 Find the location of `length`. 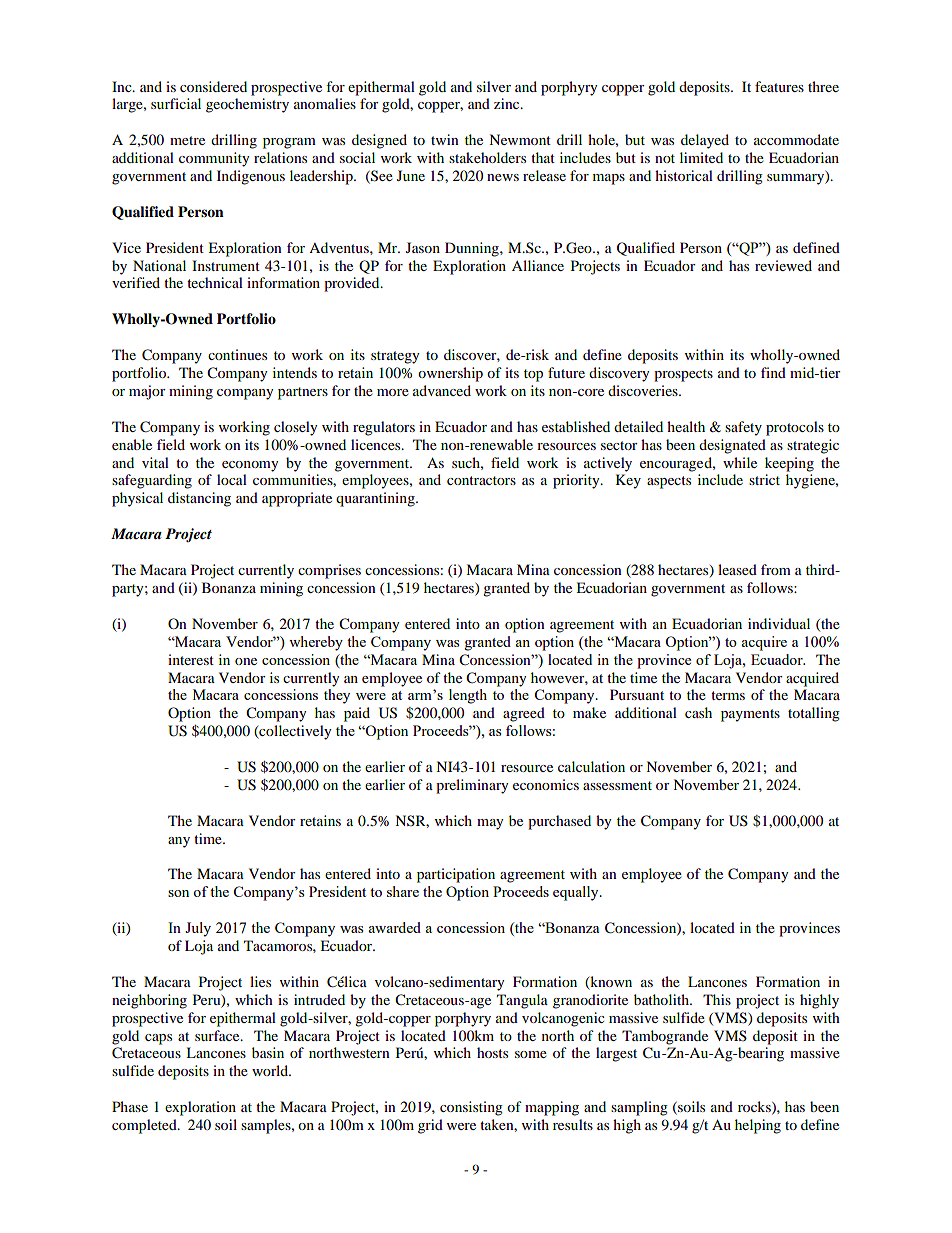

length is located at coordinates (468, 696).
